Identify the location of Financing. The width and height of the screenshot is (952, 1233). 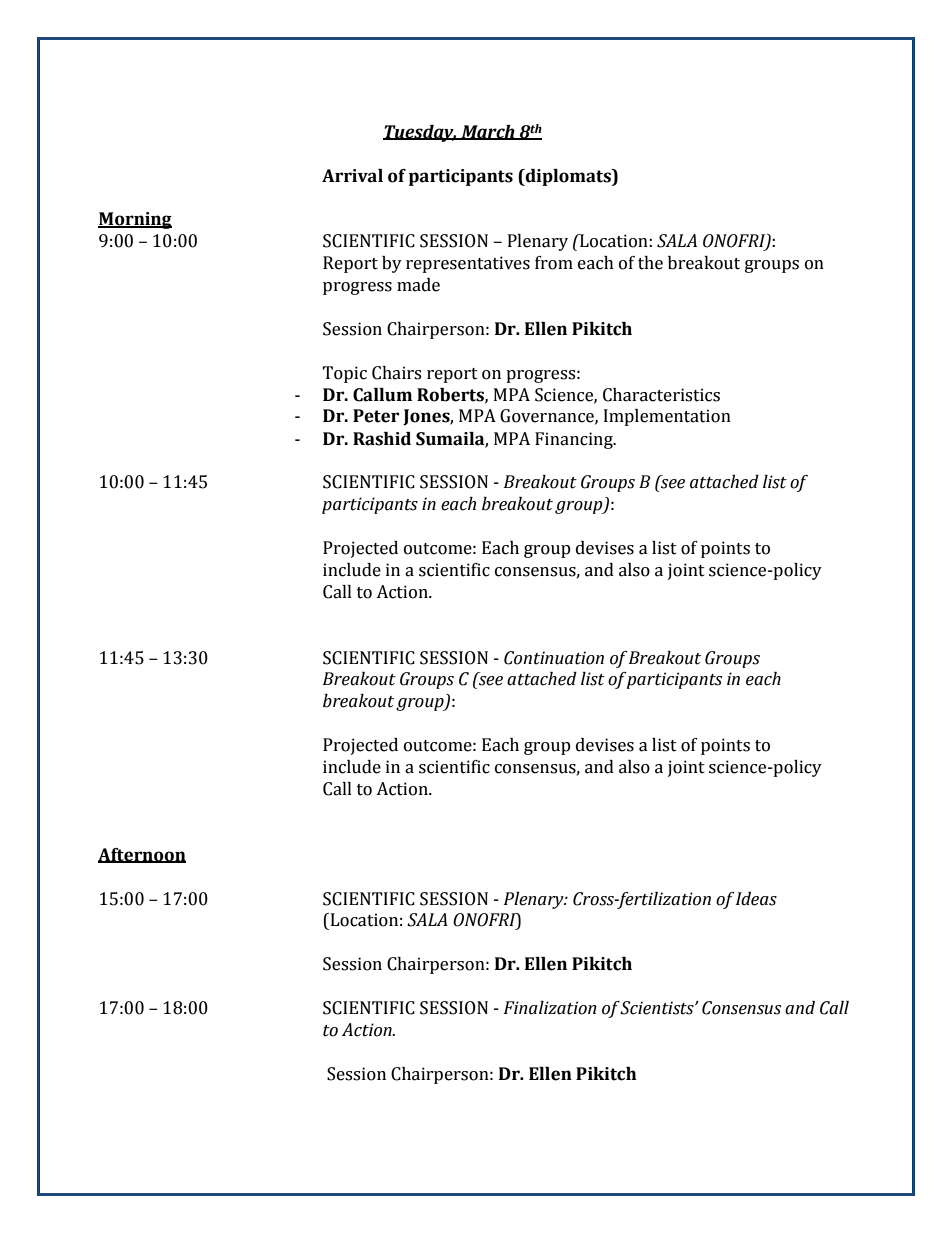
(575, 440).
